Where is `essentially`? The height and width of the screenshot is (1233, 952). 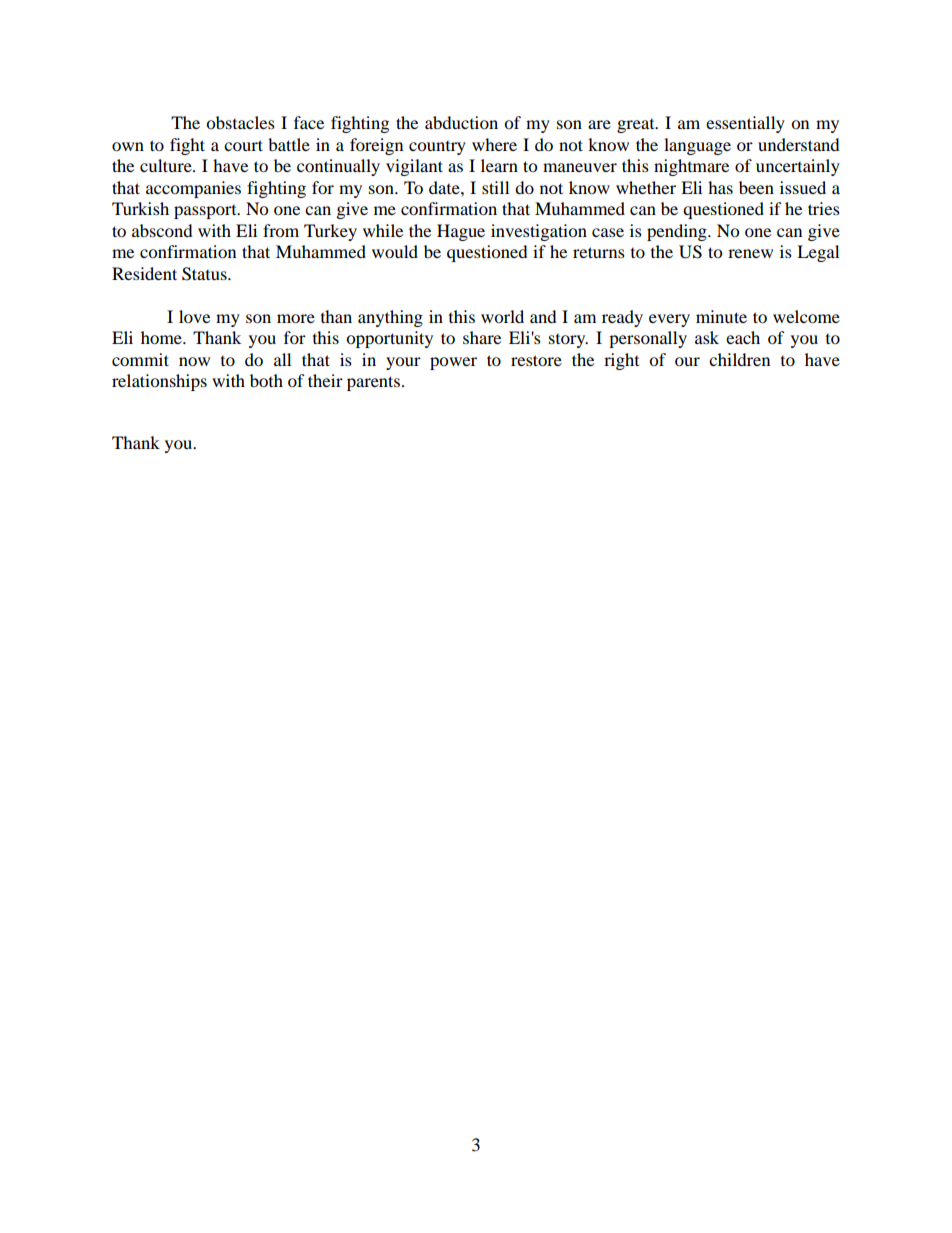 essentially is located at coordinates (745, 124).
